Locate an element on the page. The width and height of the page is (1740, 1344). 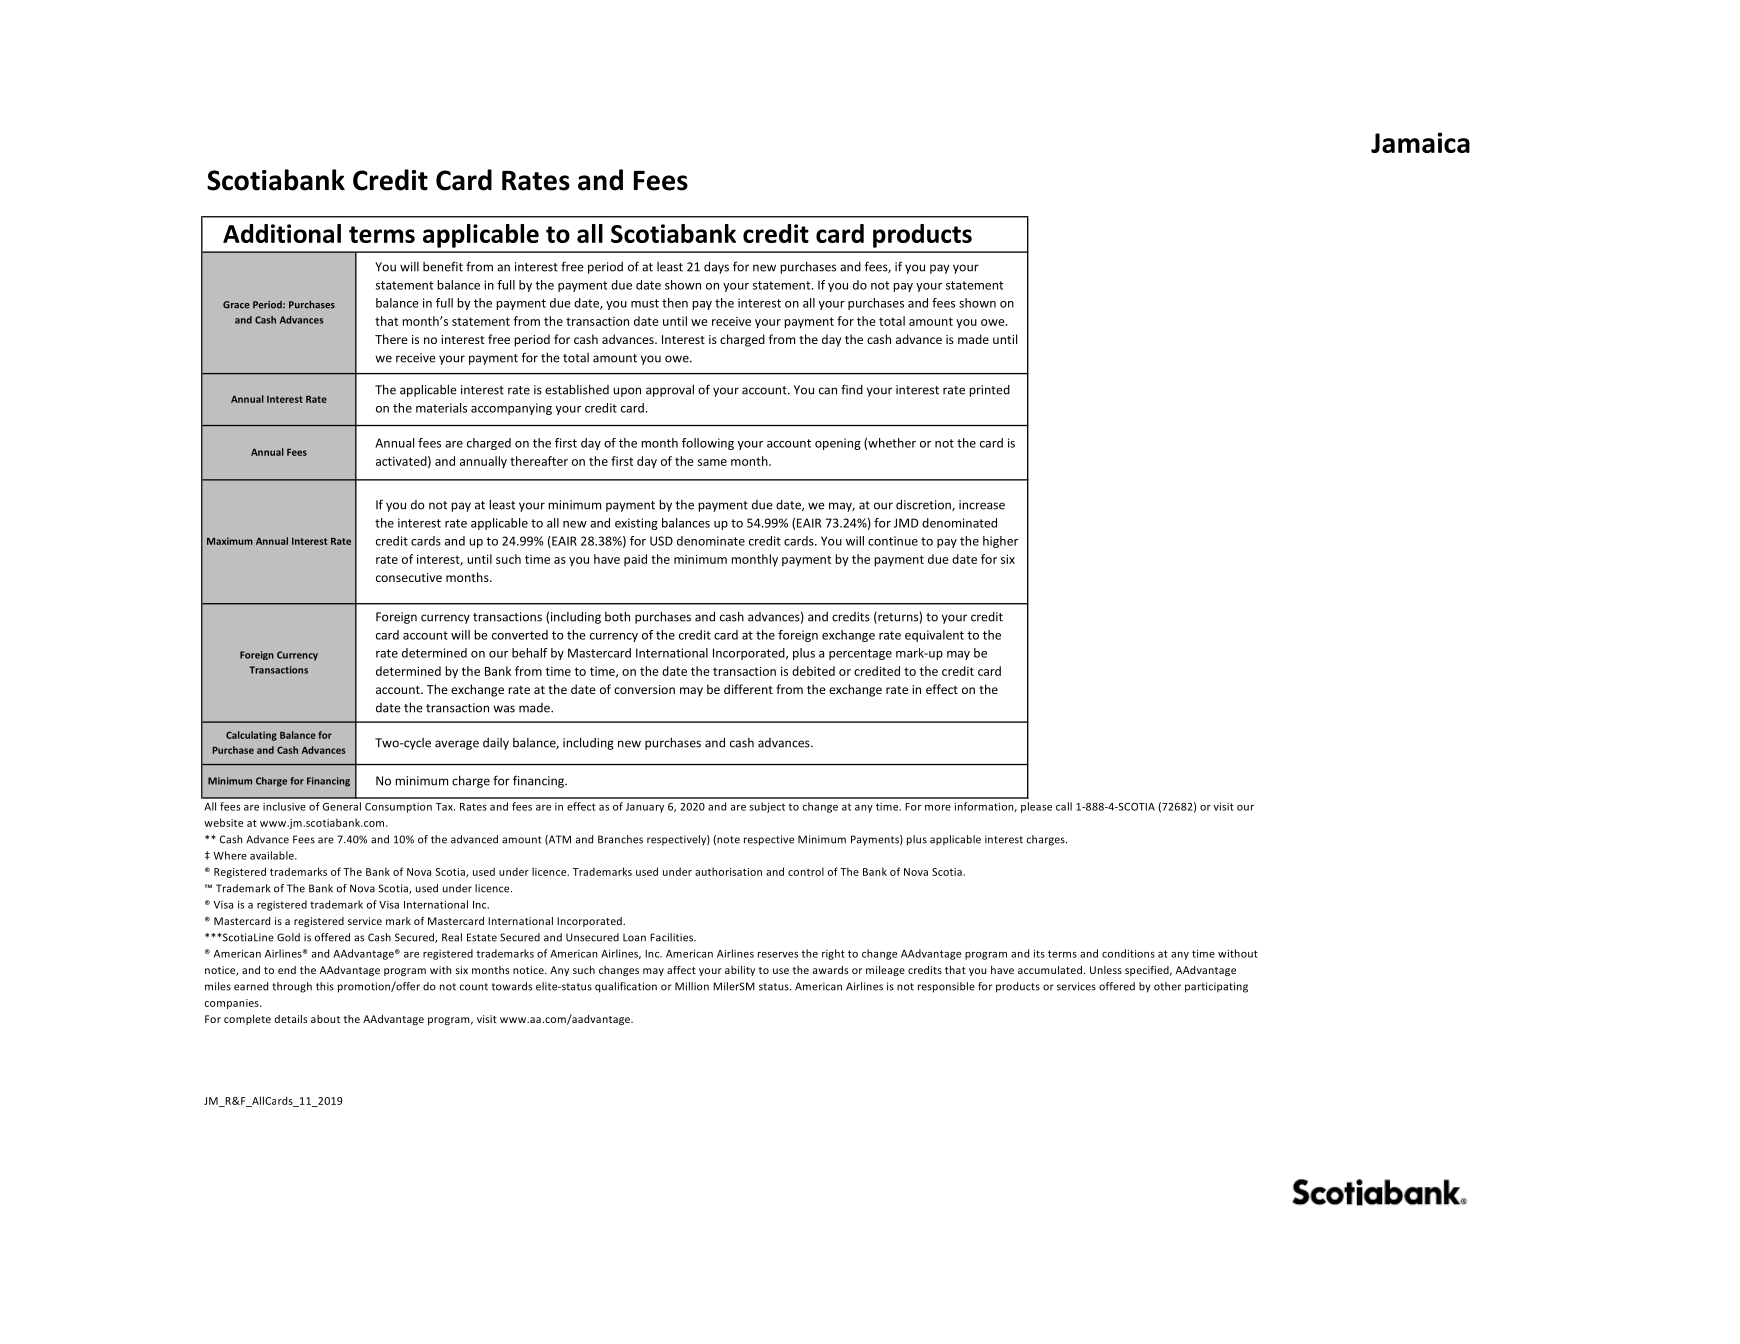
opening is located at coordinates (838, 444).
